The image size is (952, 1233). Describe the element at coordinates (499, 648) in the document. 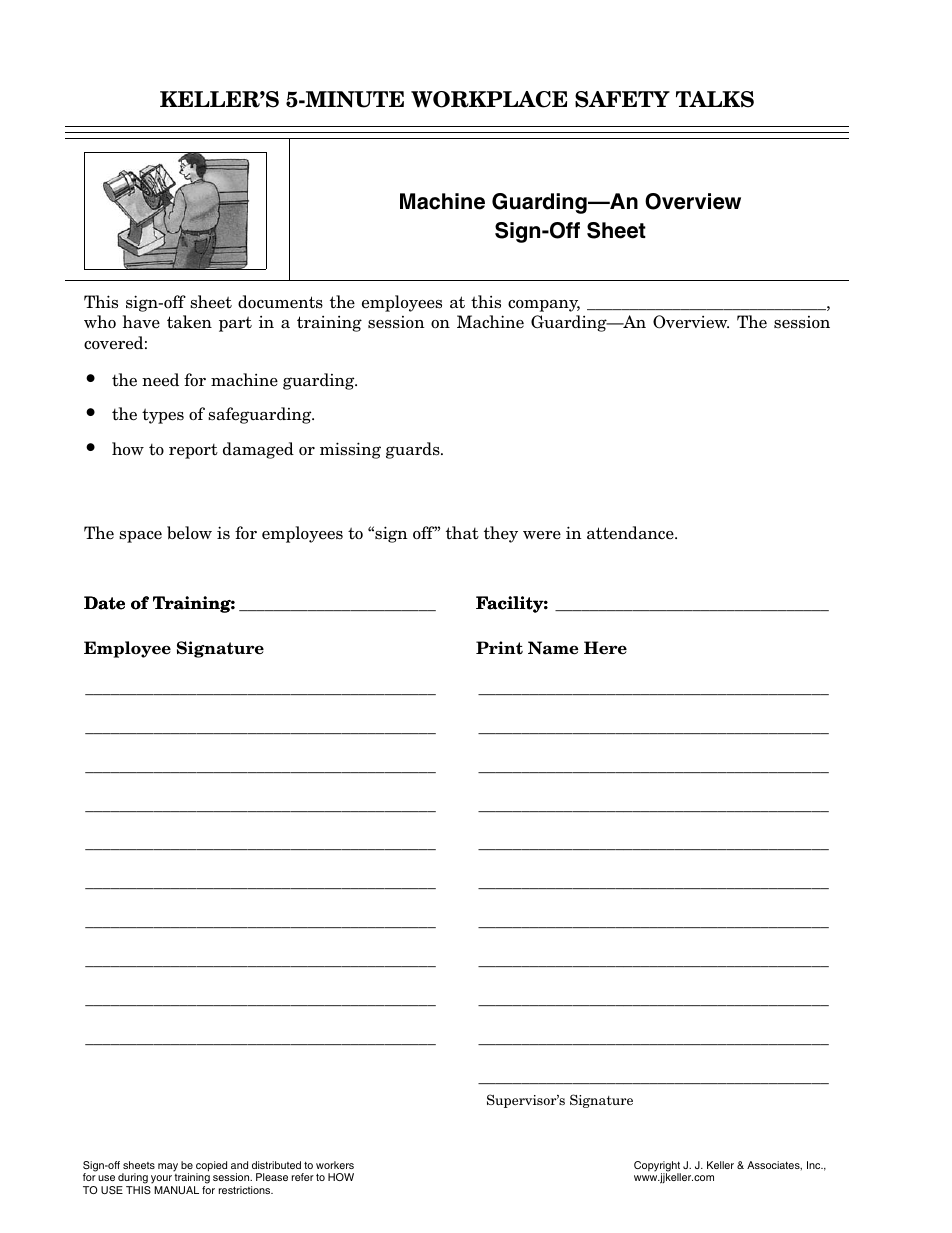

I see `Print` at that location.
